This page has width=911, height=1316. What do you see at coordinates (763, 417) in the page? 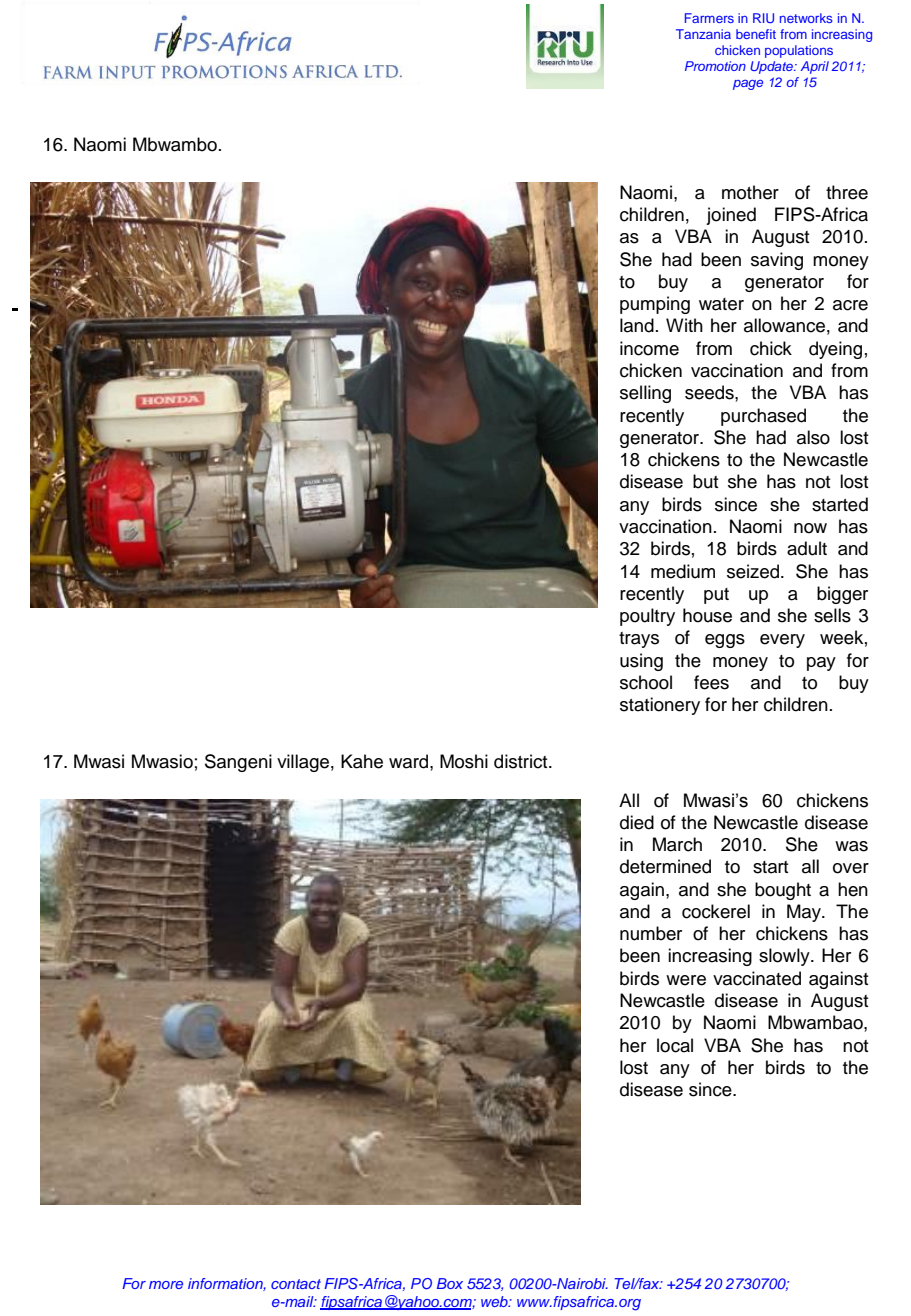
I see `purchased` at bounding box center [763, 417].
